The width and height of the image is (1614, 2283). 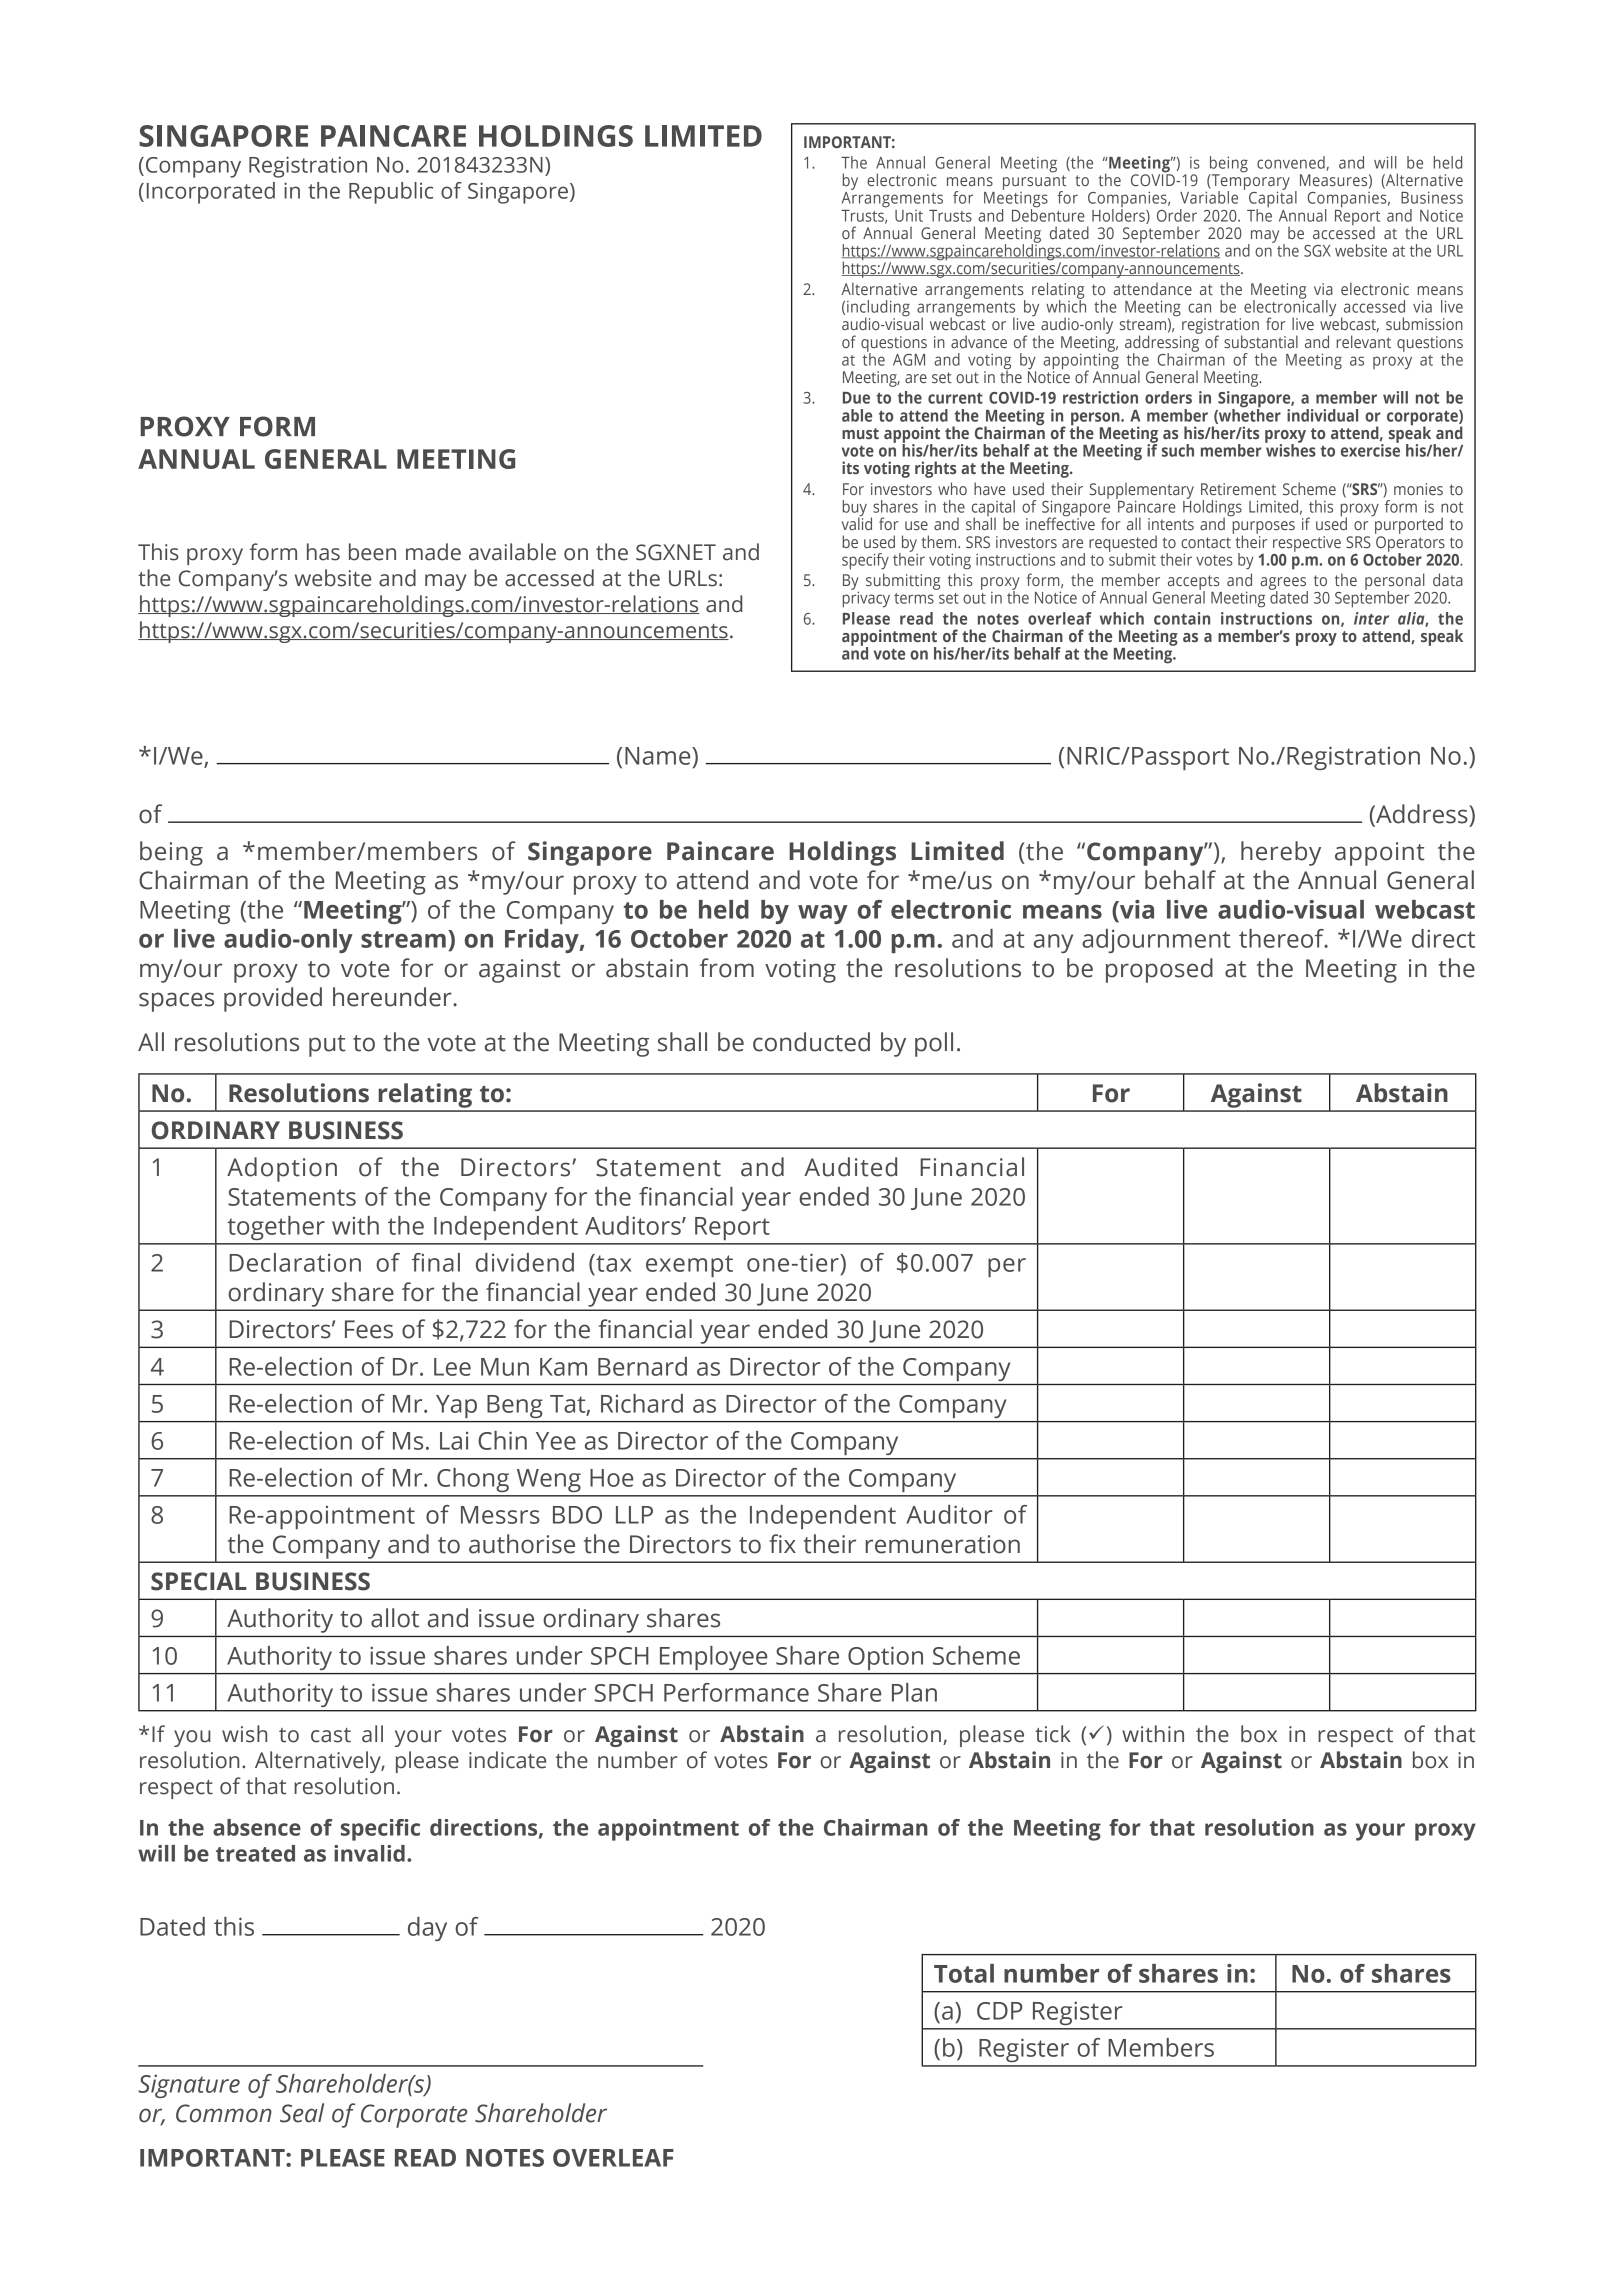 What do you see at coordinates (823, 914) in the image?
I see `way` at bounding box center [823, 914].
